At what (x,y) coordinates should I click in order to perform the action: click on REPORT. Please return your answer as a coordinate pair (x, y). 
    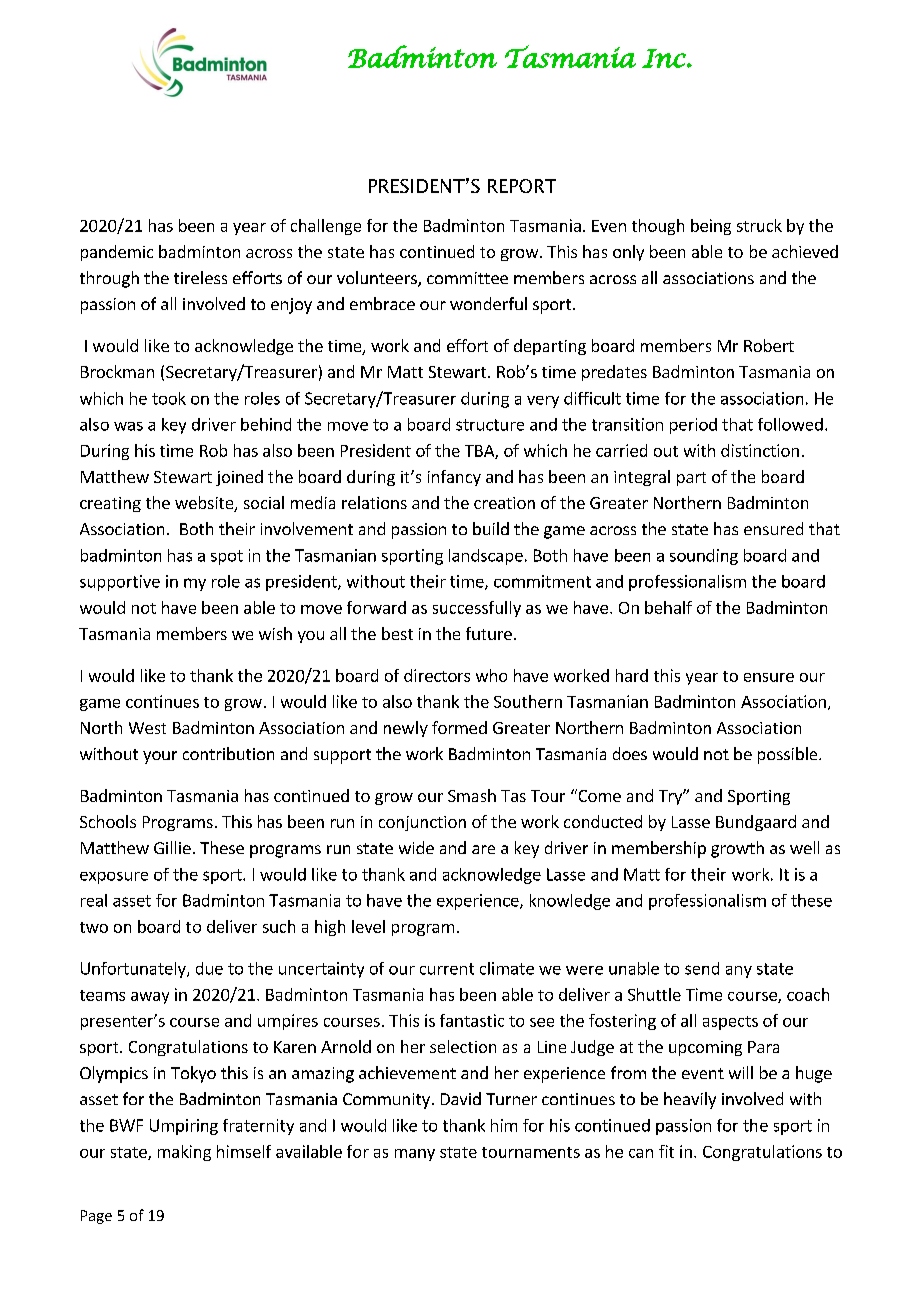
    Looking at the image, I should click on (522, 186).
